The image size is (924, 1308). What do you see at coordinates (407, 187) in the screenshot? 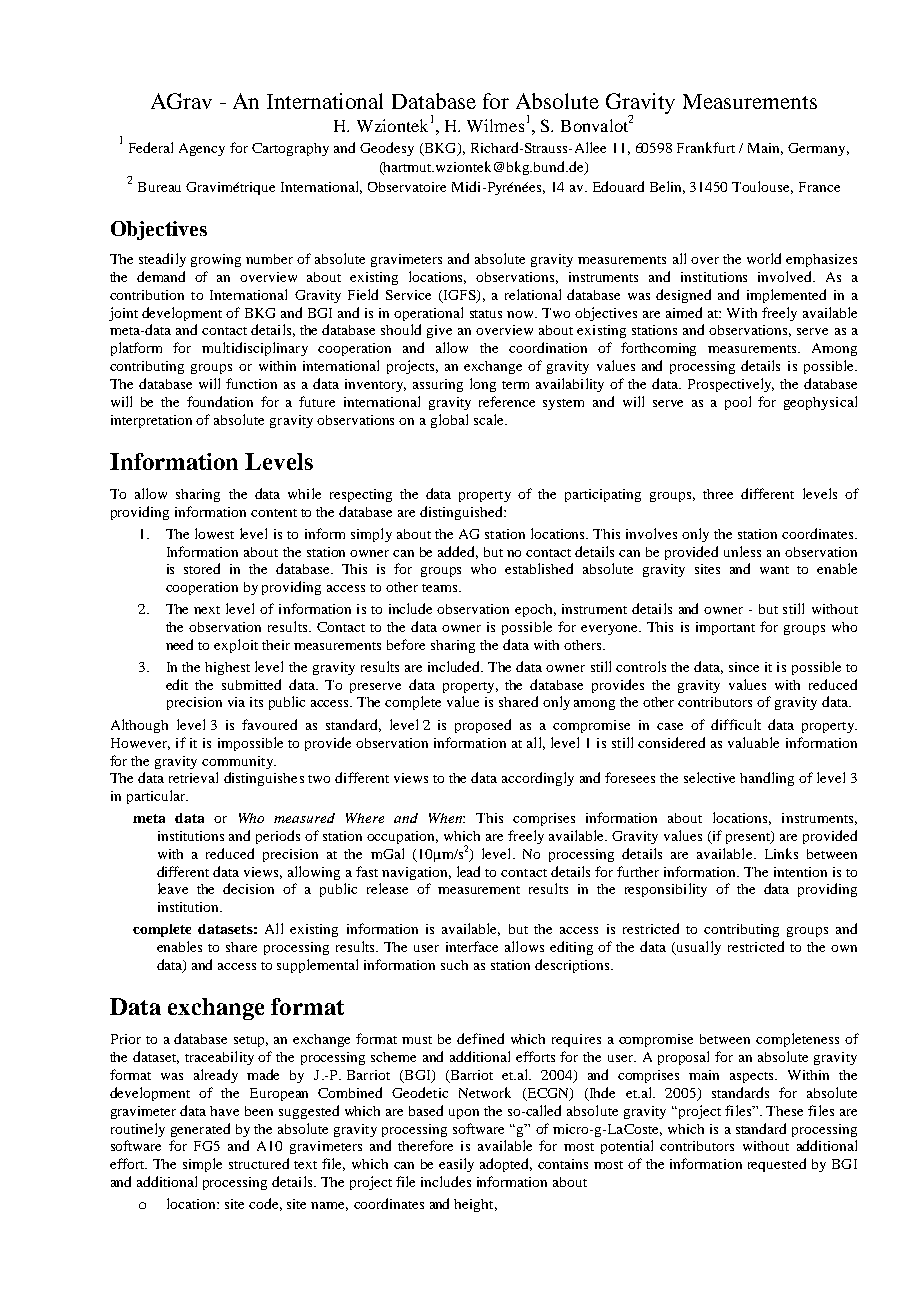
I see `Observatoire` at bounding box center [407, 187].
